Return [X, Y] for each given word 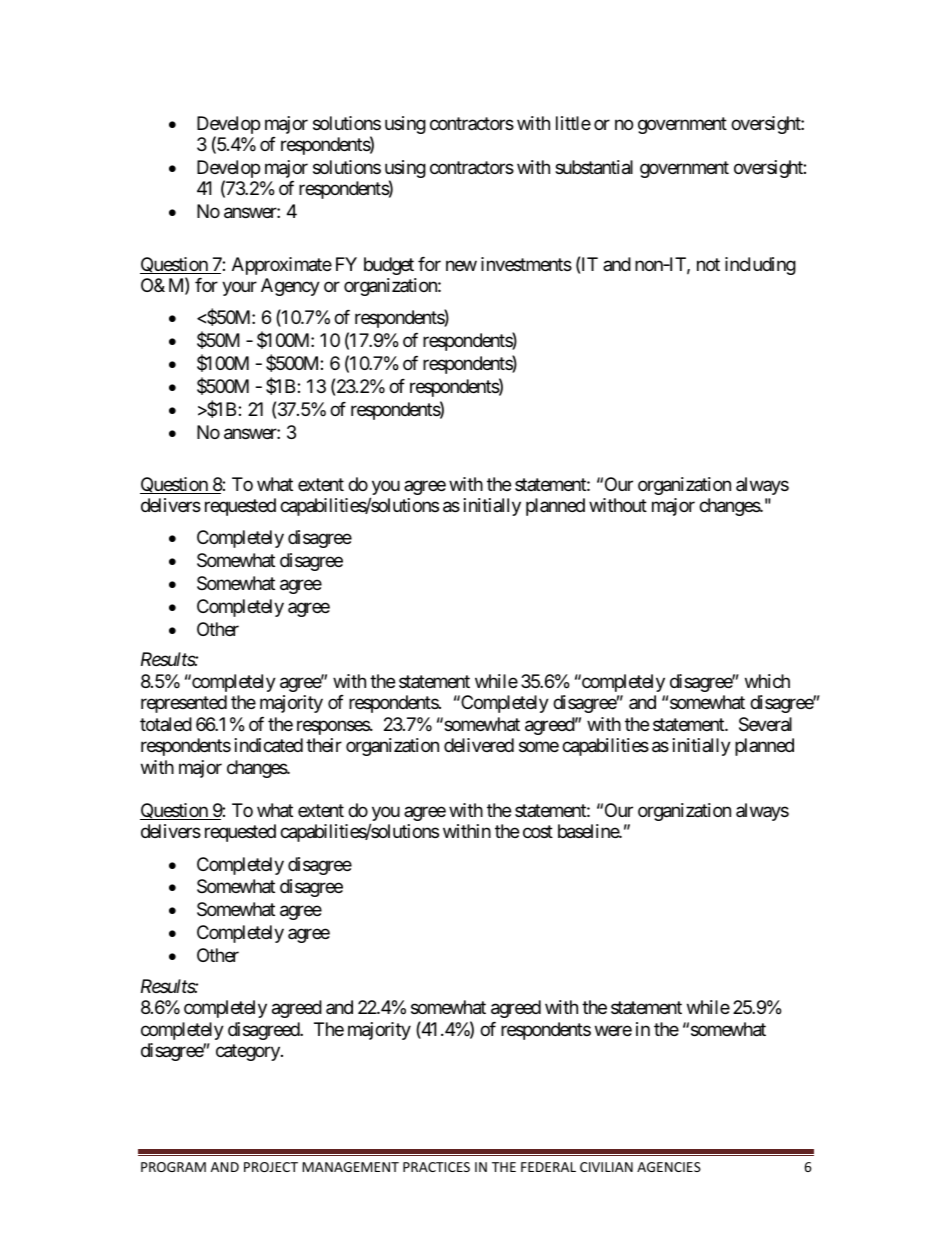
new [461, 265]
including [760, 266]
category [249, 1052]
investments [526, 264]
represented [184, 704]
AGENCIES [669, 1167]
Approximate [282, 266]
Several [765, 724]
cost [538, 832]
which [767, 681]
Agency [290, 287]
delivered [479, 745]
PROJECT [271, 1167]
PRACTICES [436, 1167]
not [708, 264]
